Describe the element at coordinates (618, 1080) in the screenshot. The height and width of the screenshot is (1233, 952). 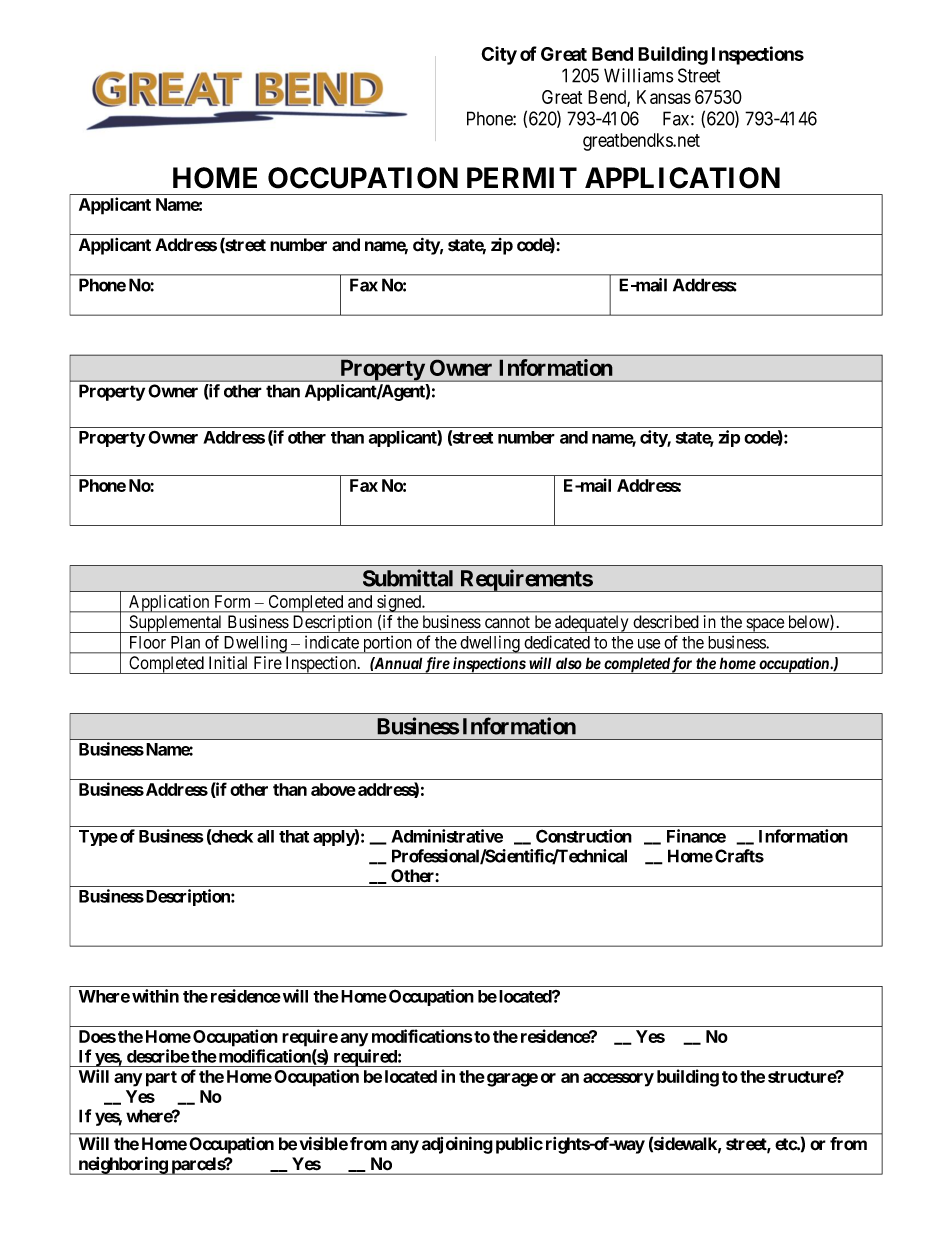
I see `accessory` at that location.
